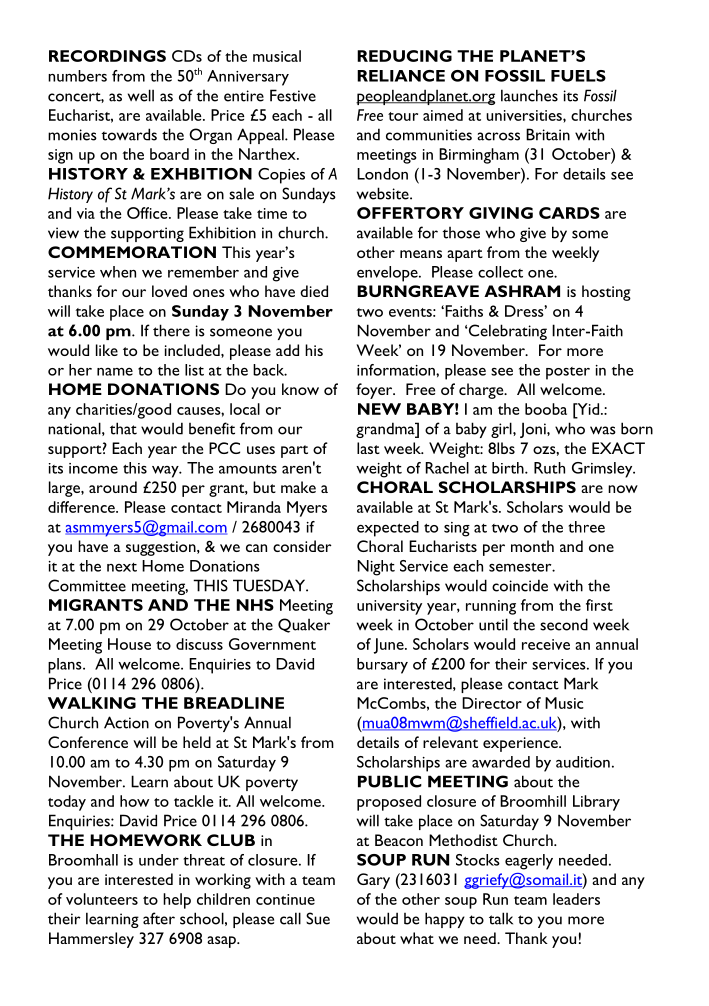  Describe the element at coordinates (568, 373) in the document. I see `poster` at that location.
